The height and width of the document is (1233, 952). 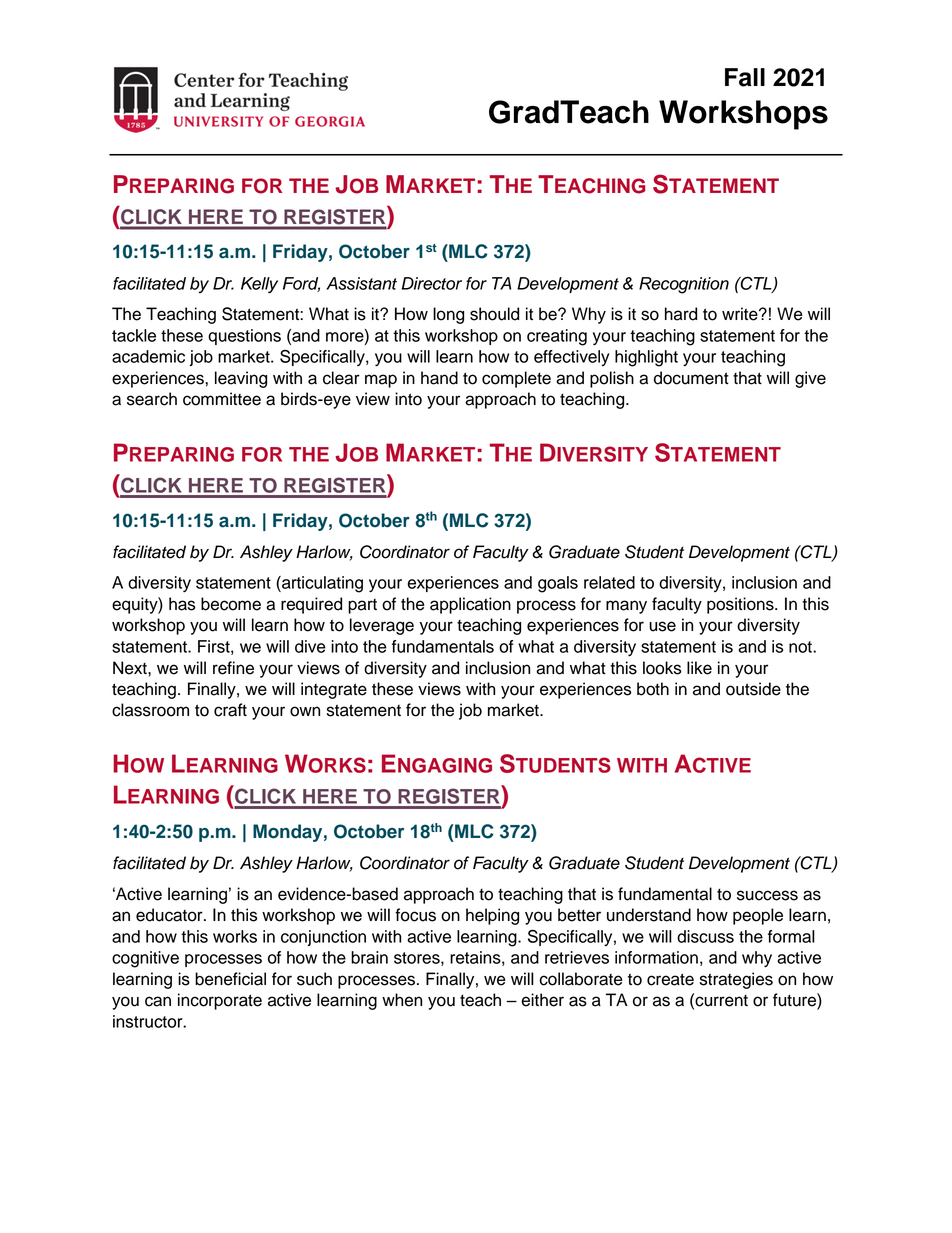 I want to click on positions, so click(x=741, y=605).
